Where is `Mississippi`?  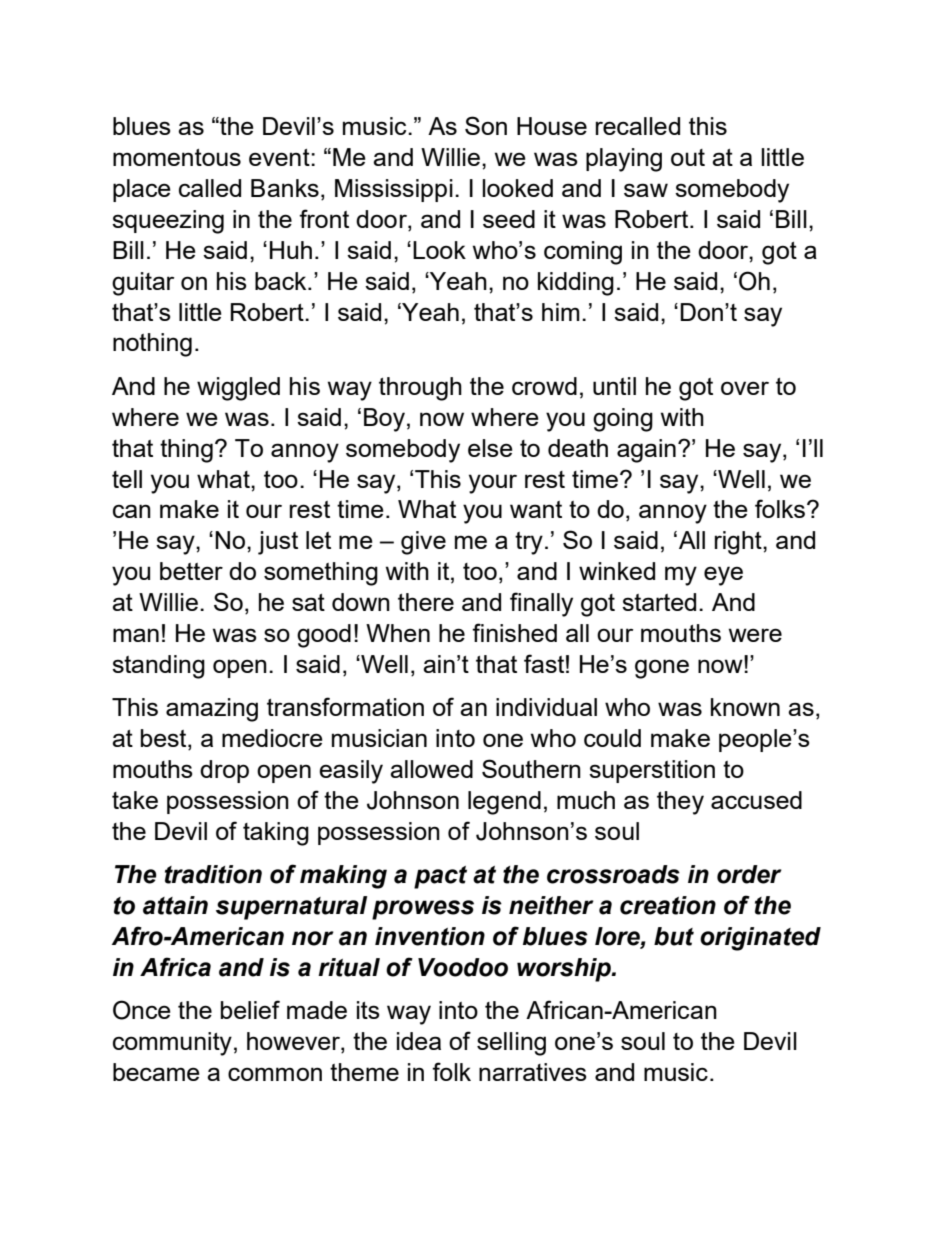
Mississippi is located at coordinates (394, 190).
